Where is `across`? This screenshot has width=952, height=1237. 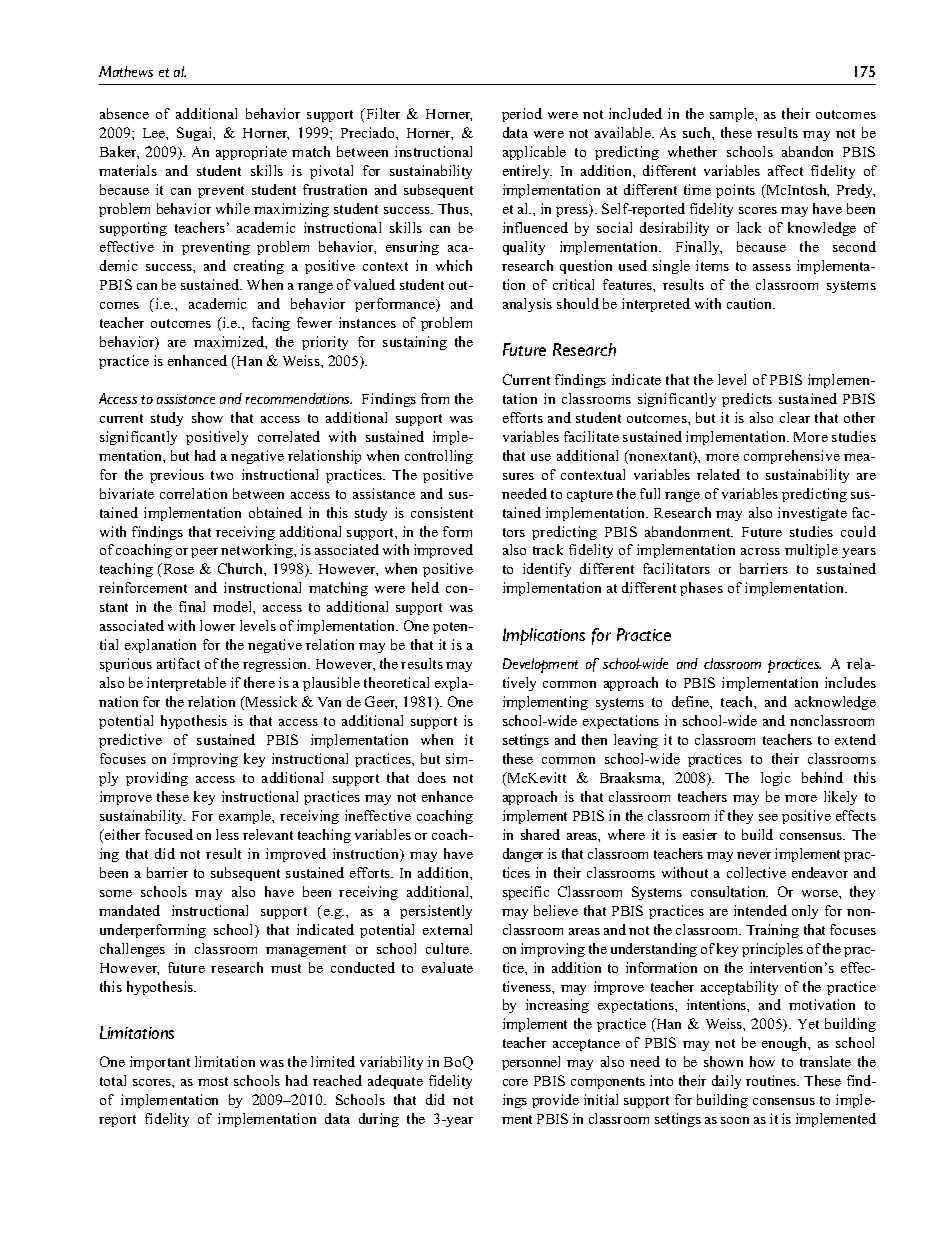 across is located at coordinates (760, 551).
